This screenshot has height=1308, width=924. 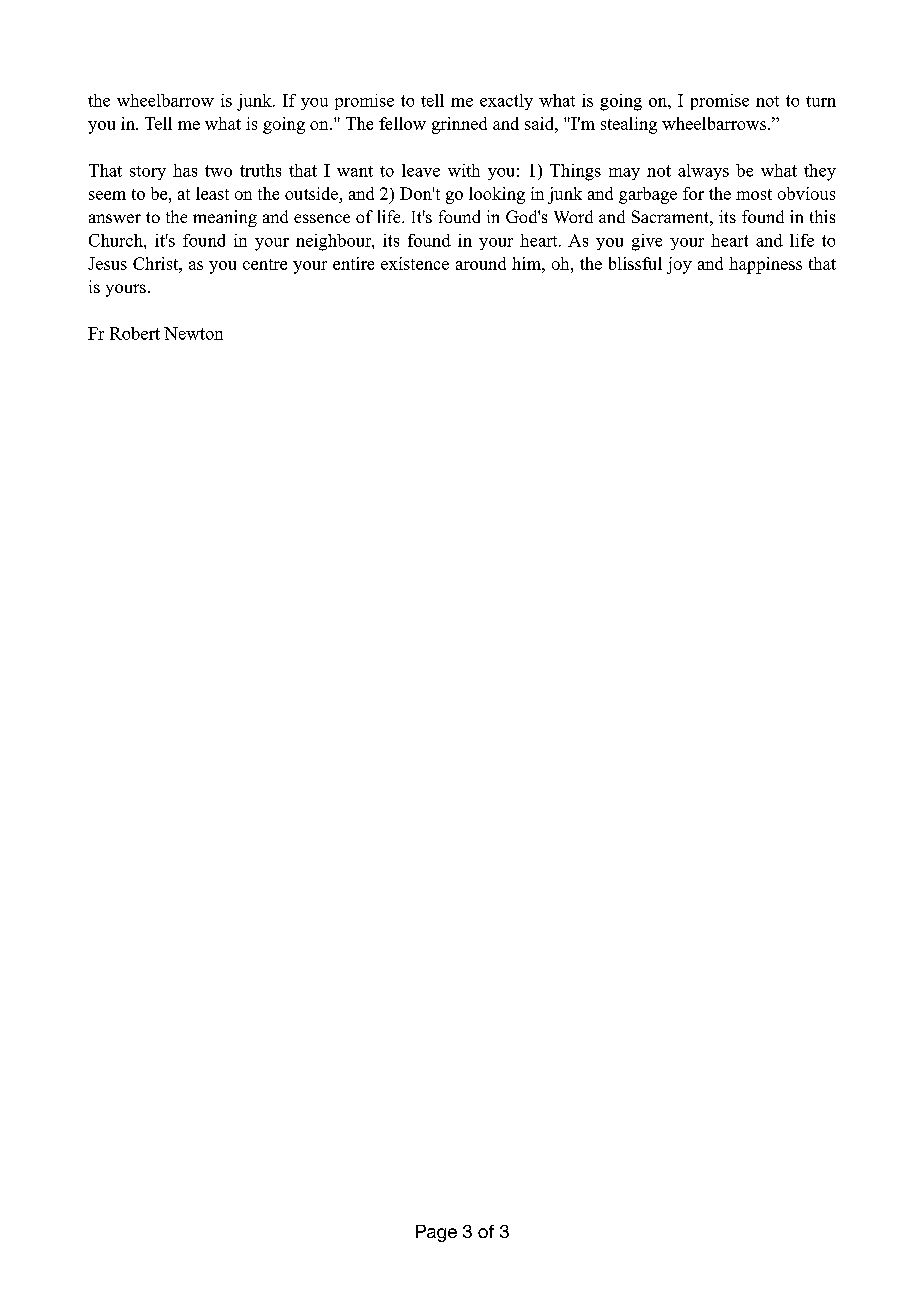 What do you see at coordinates (527, 263) in the screenshot?
I see `him` at bounding box center [527, 263].
